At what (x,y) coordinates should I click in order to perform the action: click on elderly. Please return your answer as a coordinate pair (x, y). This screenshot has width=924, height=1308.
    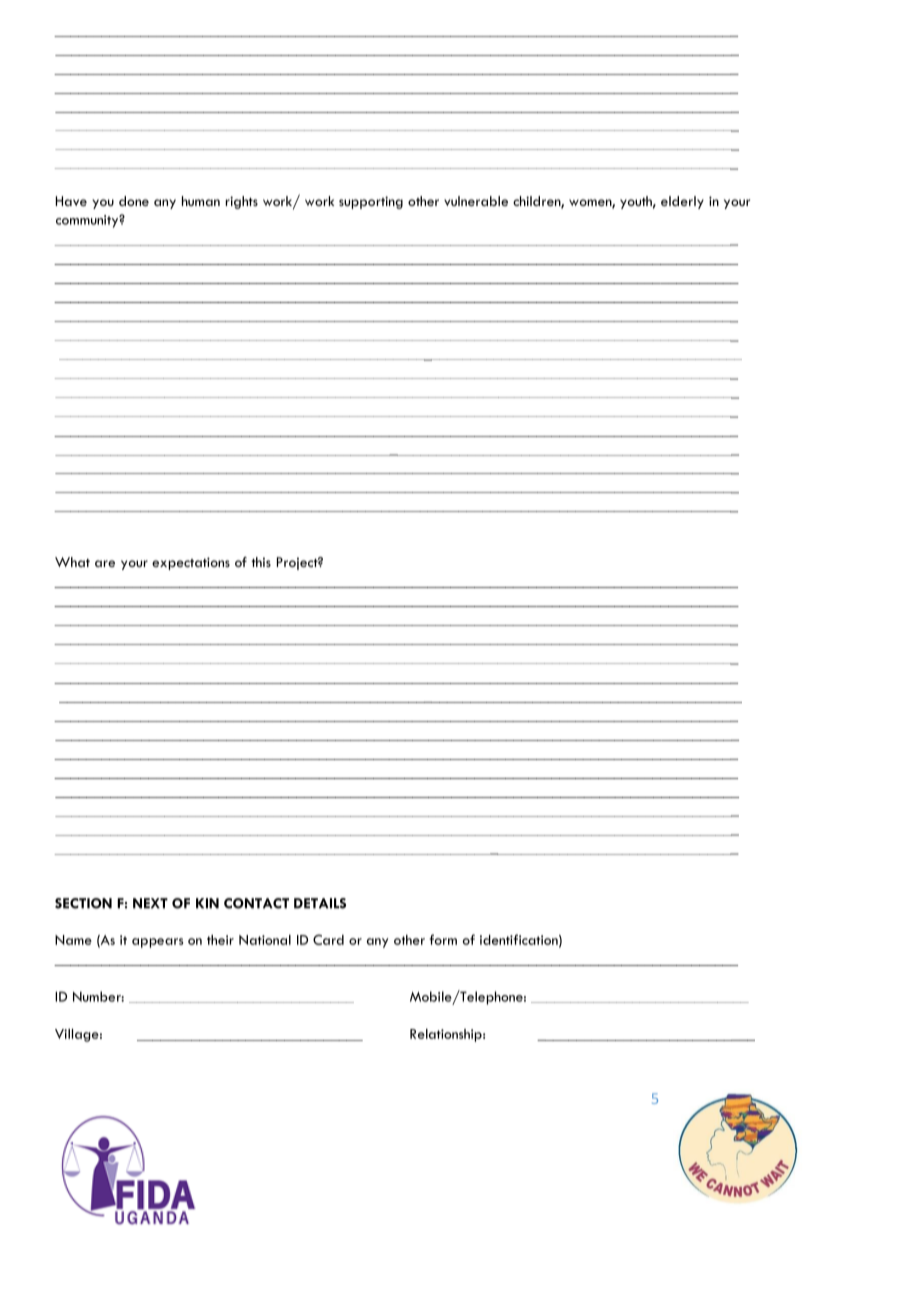
    Looking at the image, I should click on (682, 202).
